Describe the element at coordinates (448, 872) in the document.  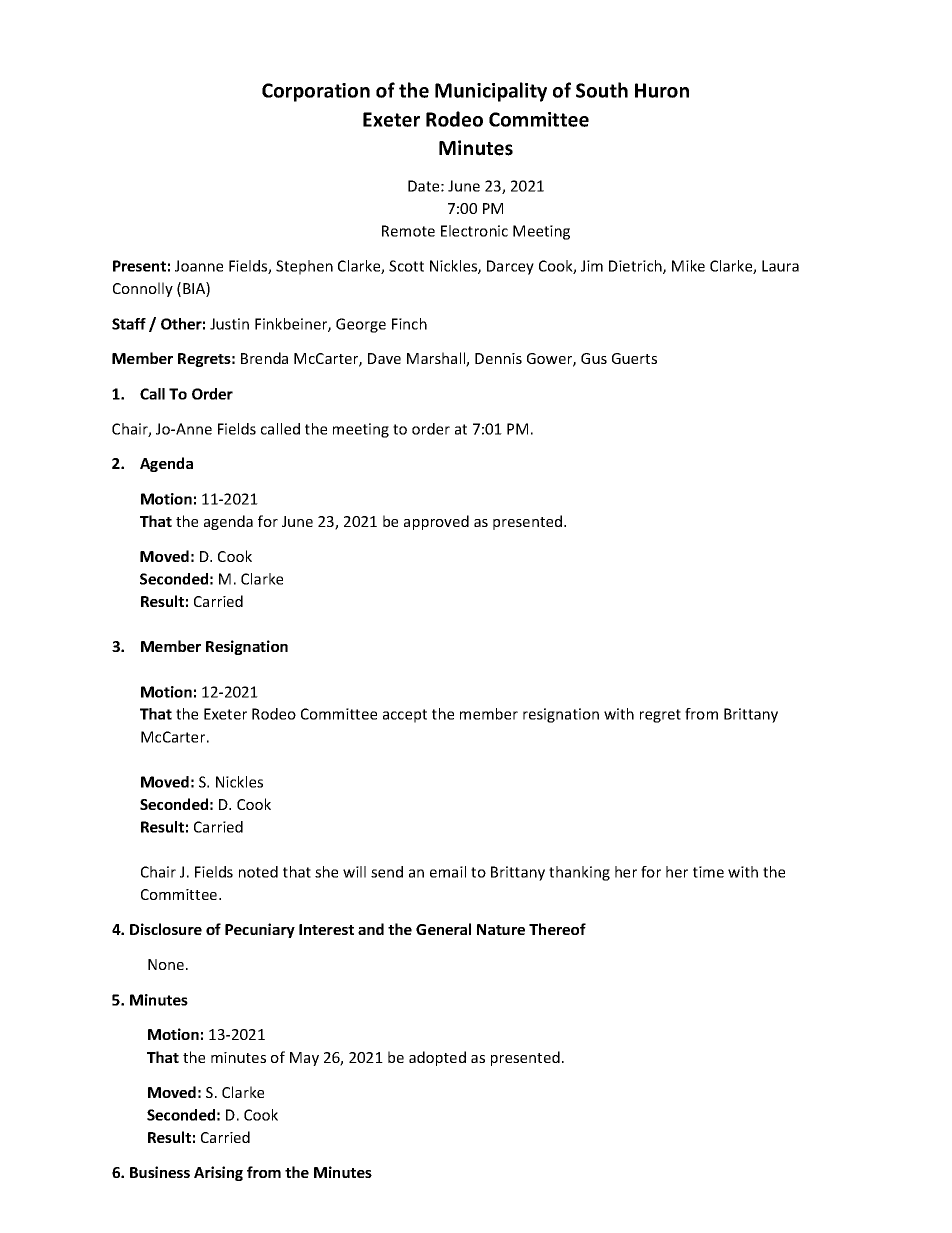
I see `email` at that location.
